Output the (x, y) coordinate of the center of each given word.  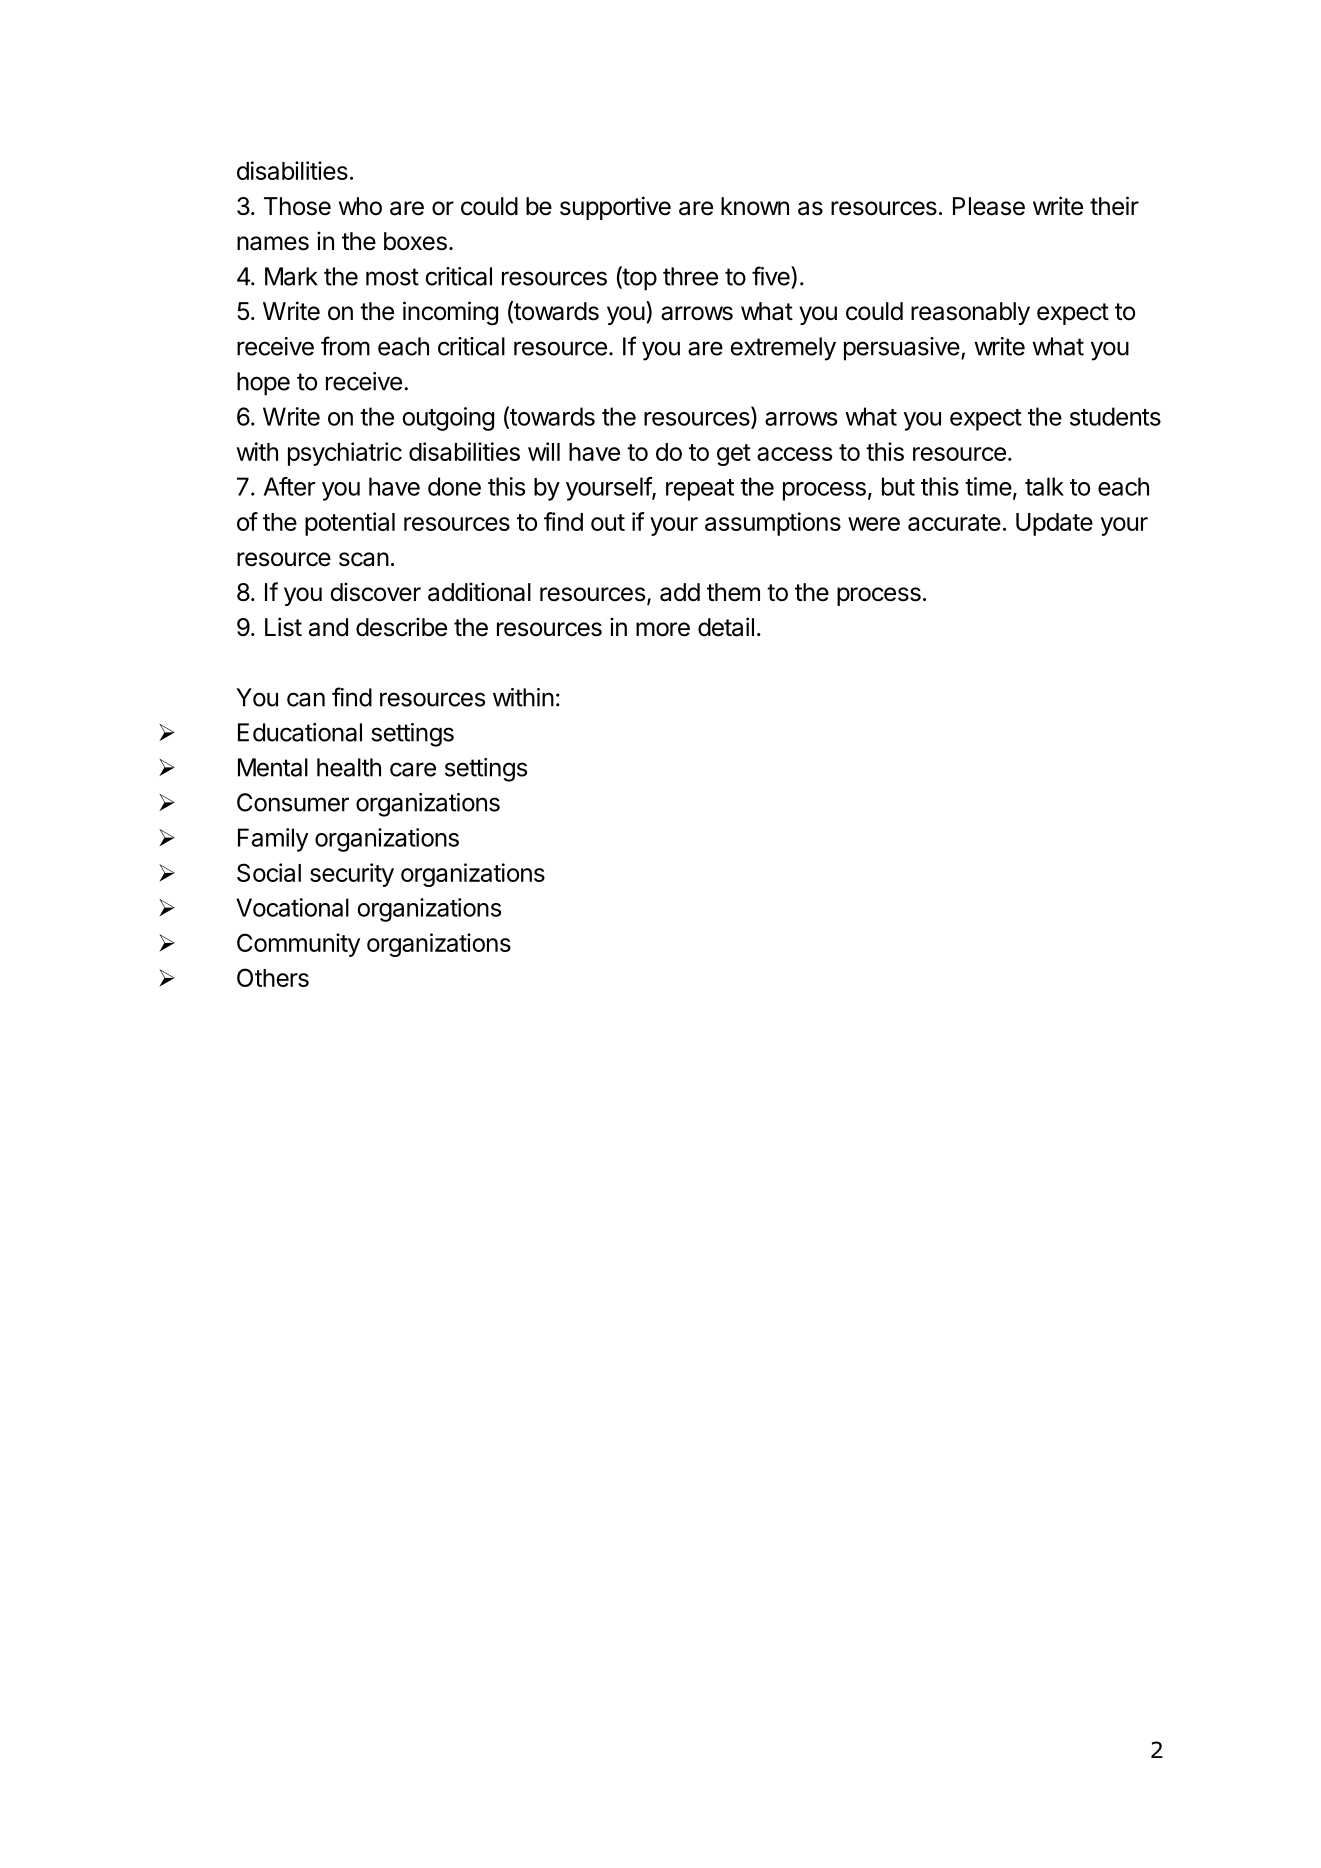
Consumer (293, 802)
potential (350, 524)
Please (989, 206)
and (328, 627)
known (755, 206)
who (360, 206)
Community (298, 945)
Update (1054, 524)
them (733, 592)
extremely (783, 349)
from (345, 346)
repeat (700, 490)
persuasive (902, 349)
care (413, 769)
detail (726, 627)
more (663, 629)
